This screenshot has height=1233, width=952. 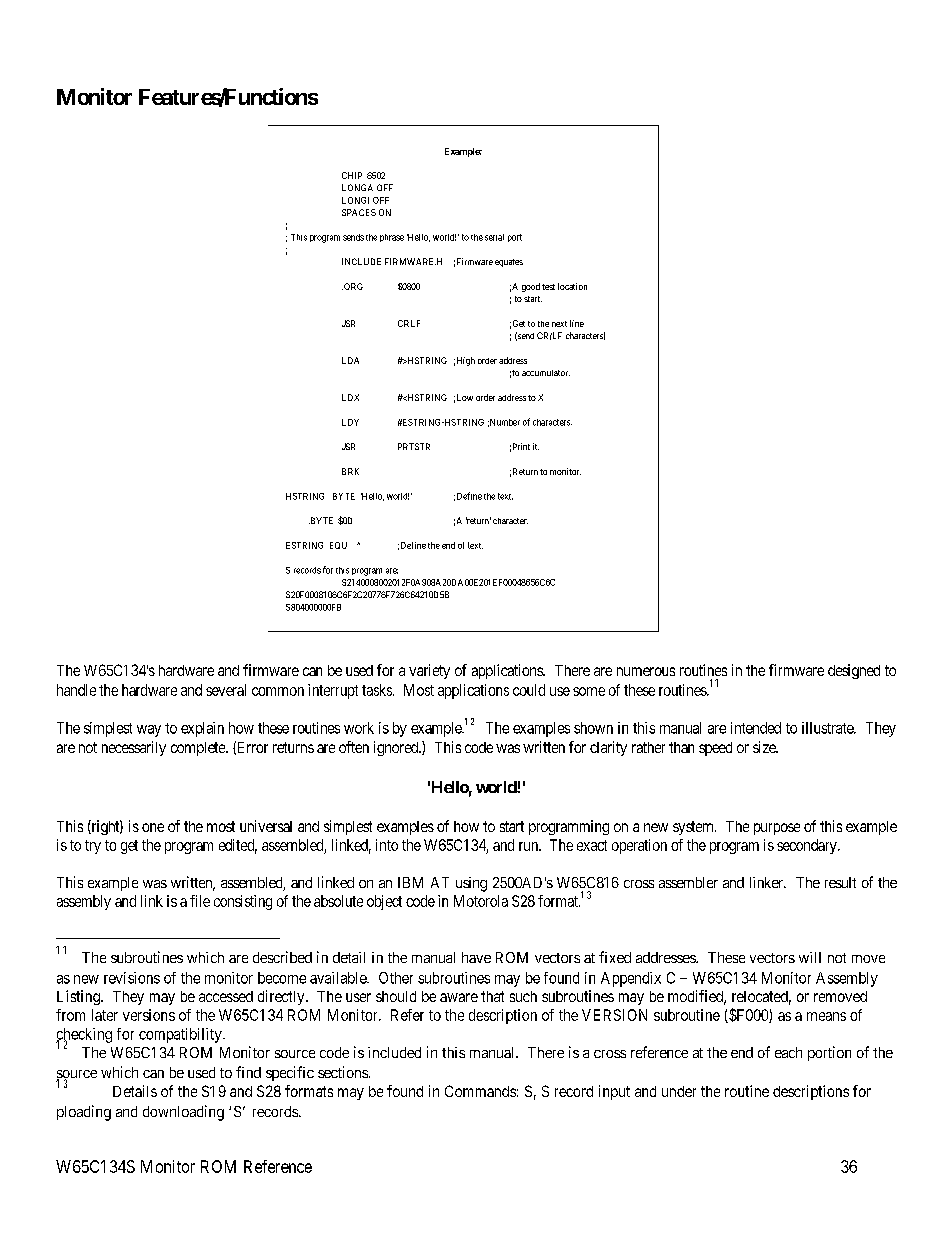 I want to click on downloading, so click(x=183, y=1113).
